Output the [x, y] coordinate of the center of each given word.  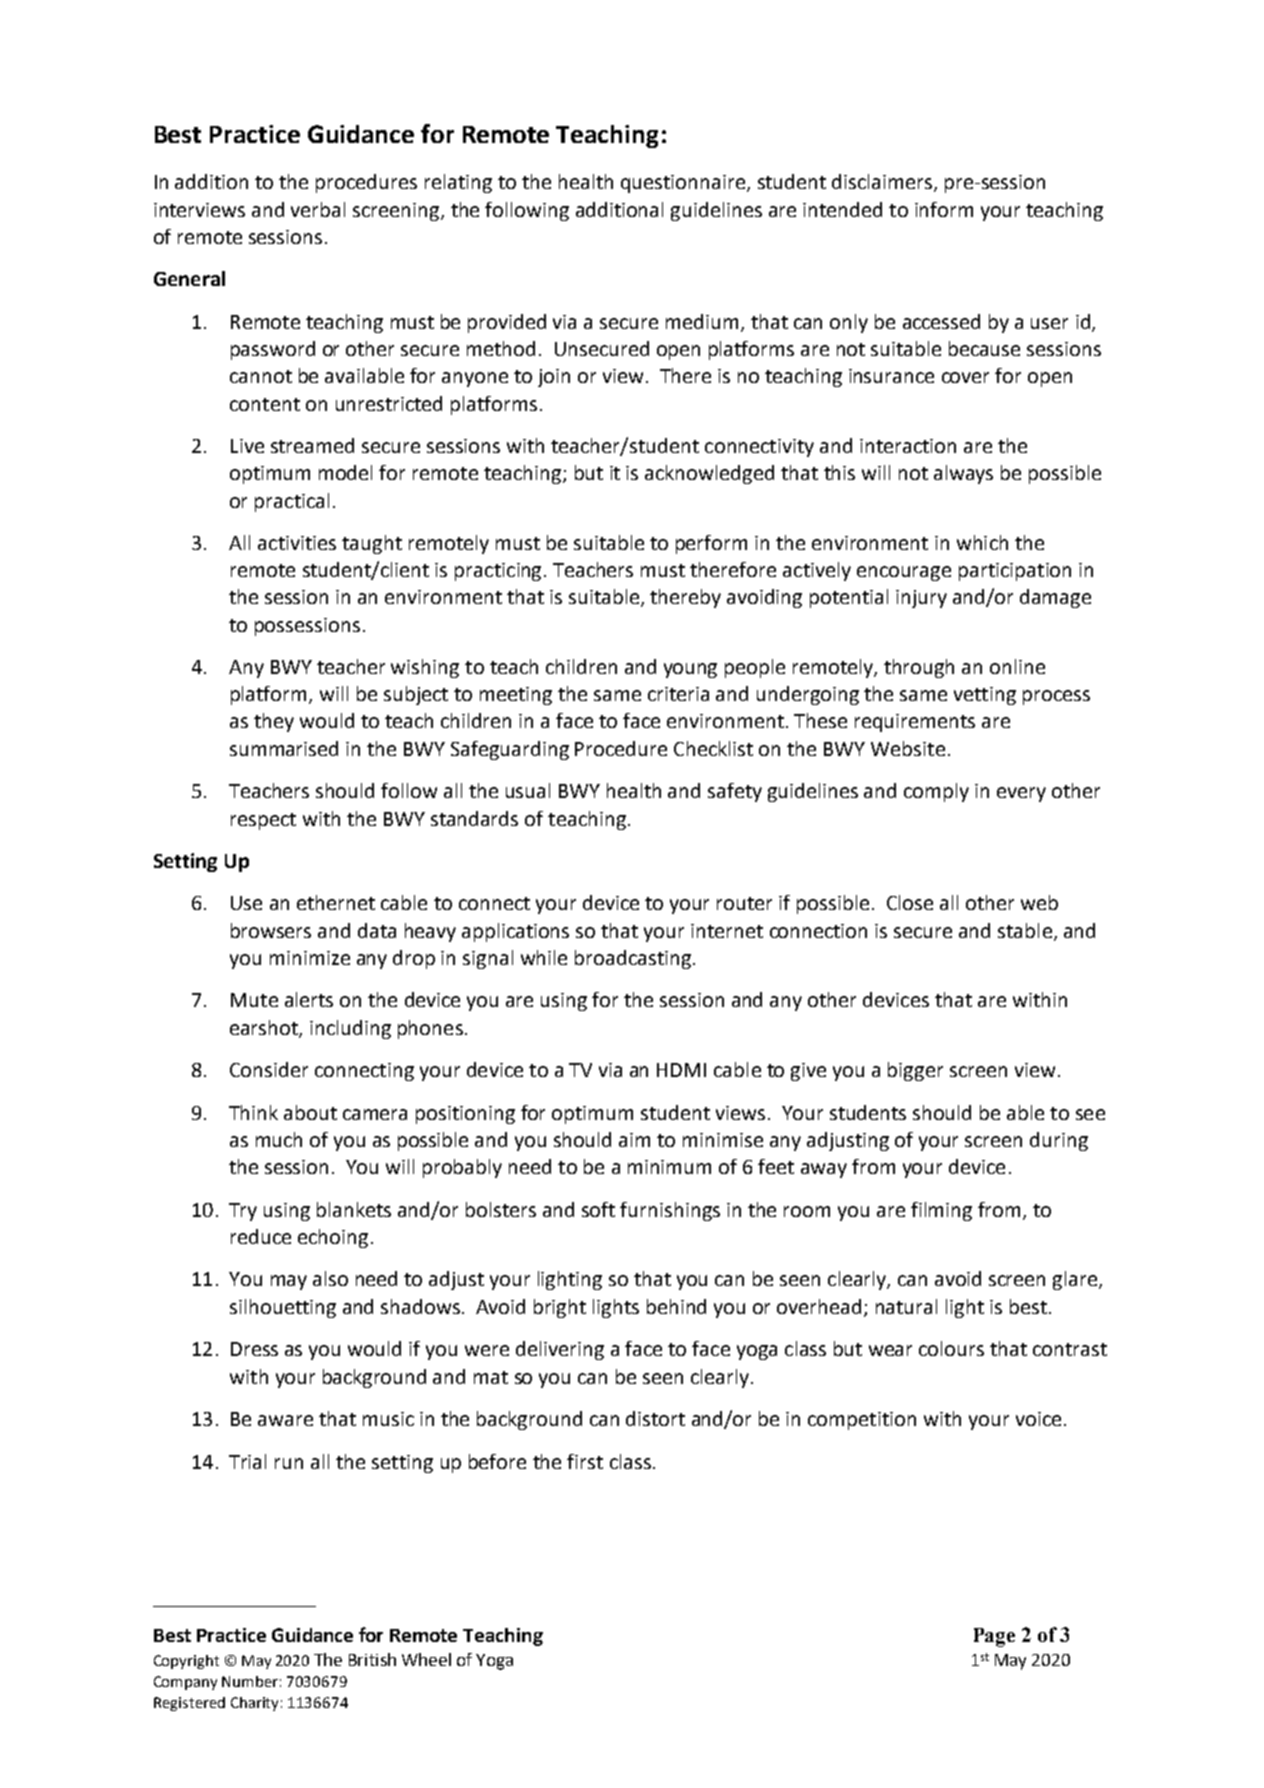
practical [292, 502]
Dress [254, 1349]
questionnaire [683, 184]
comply [936, 792]
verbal [318, 209]
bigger [915, 1071]
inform [944, 209]
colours [951, 1348]
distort [655, 1418]
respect [263, 821]
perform [711, 544]
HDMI [681, 1070]
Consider [269, 1069]
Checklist [713, 748]
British [372, 1659]
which [982, 542]
